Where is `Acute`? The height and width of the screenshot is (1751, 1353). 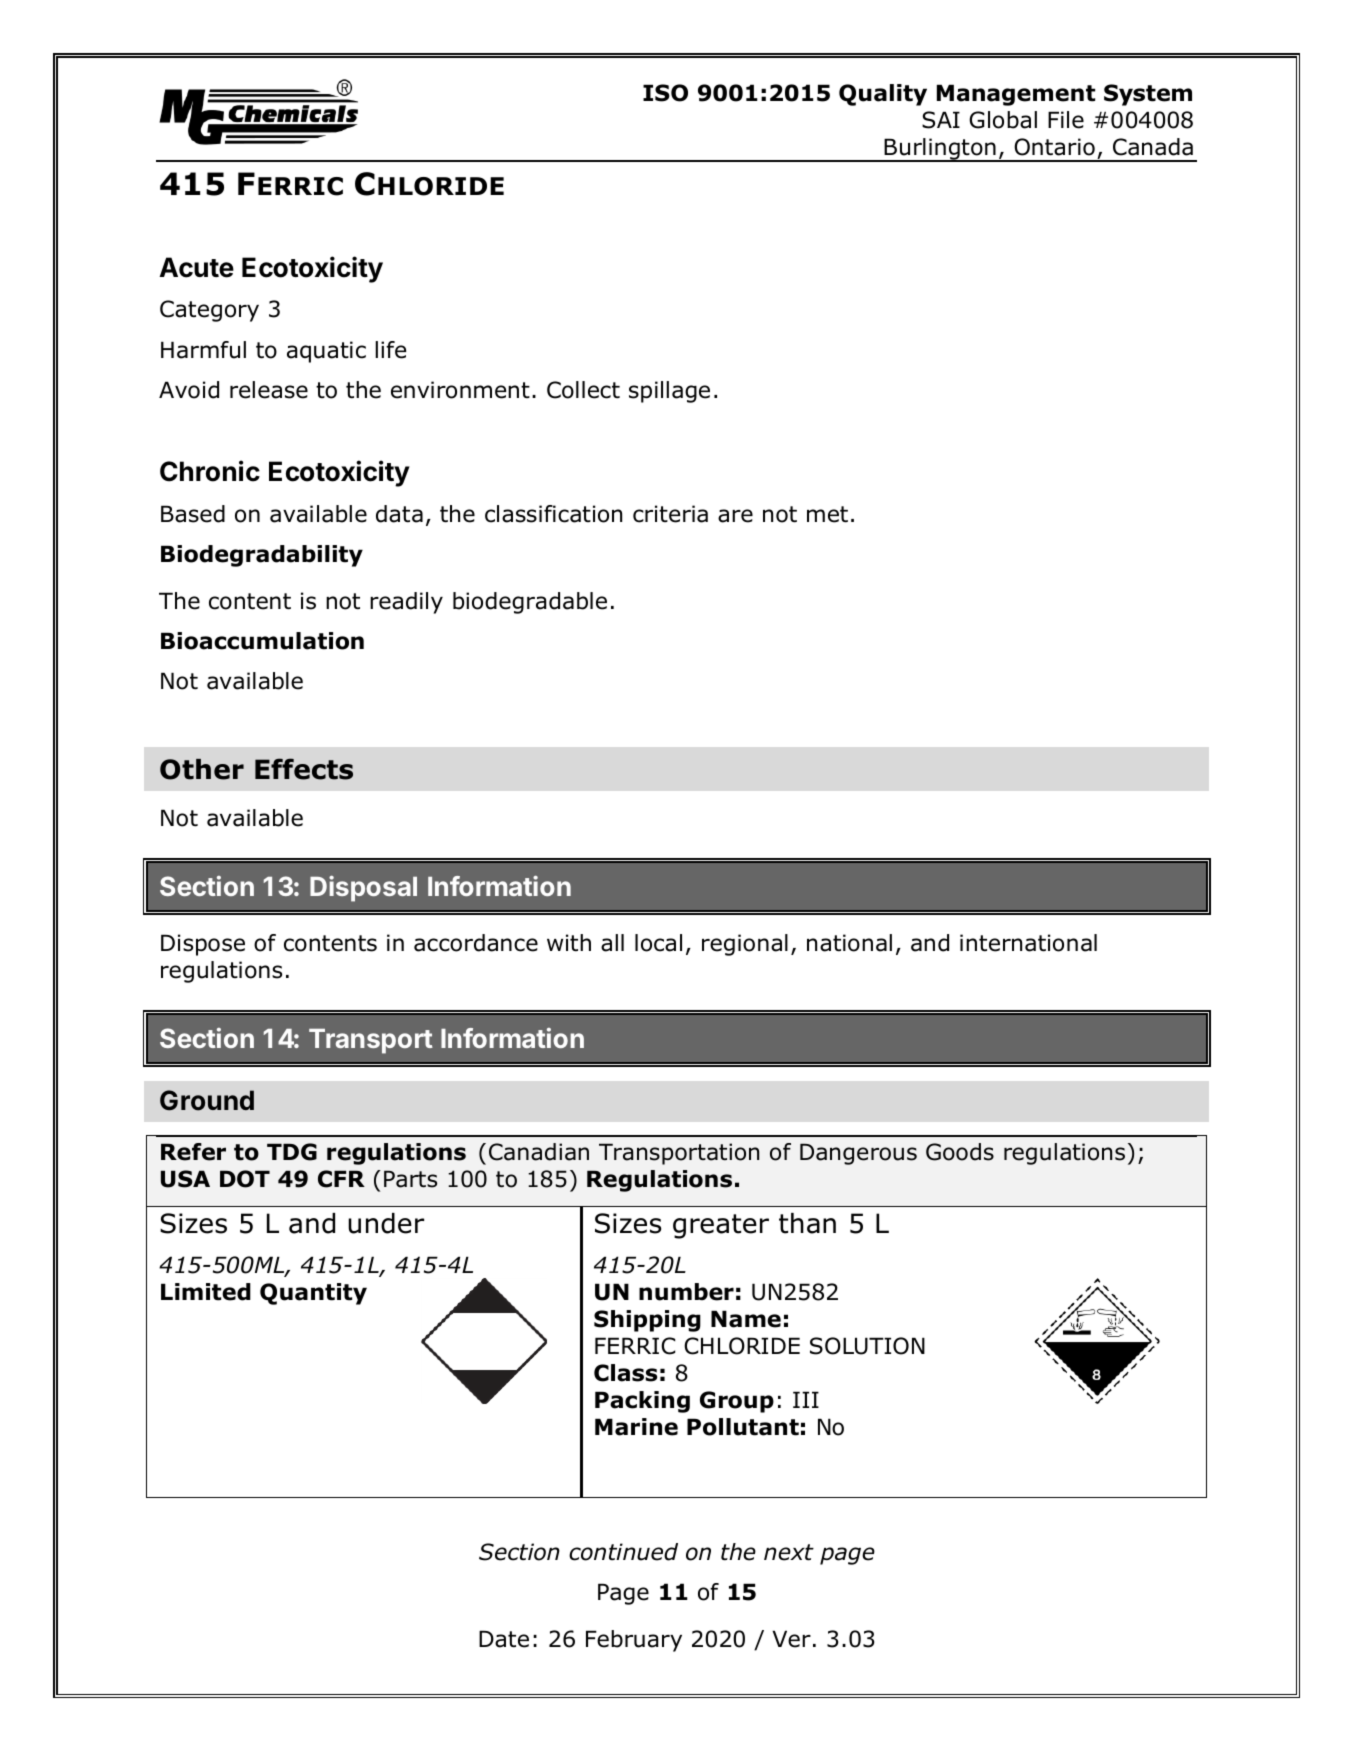
Acute is located at coordinates (196, 267).
